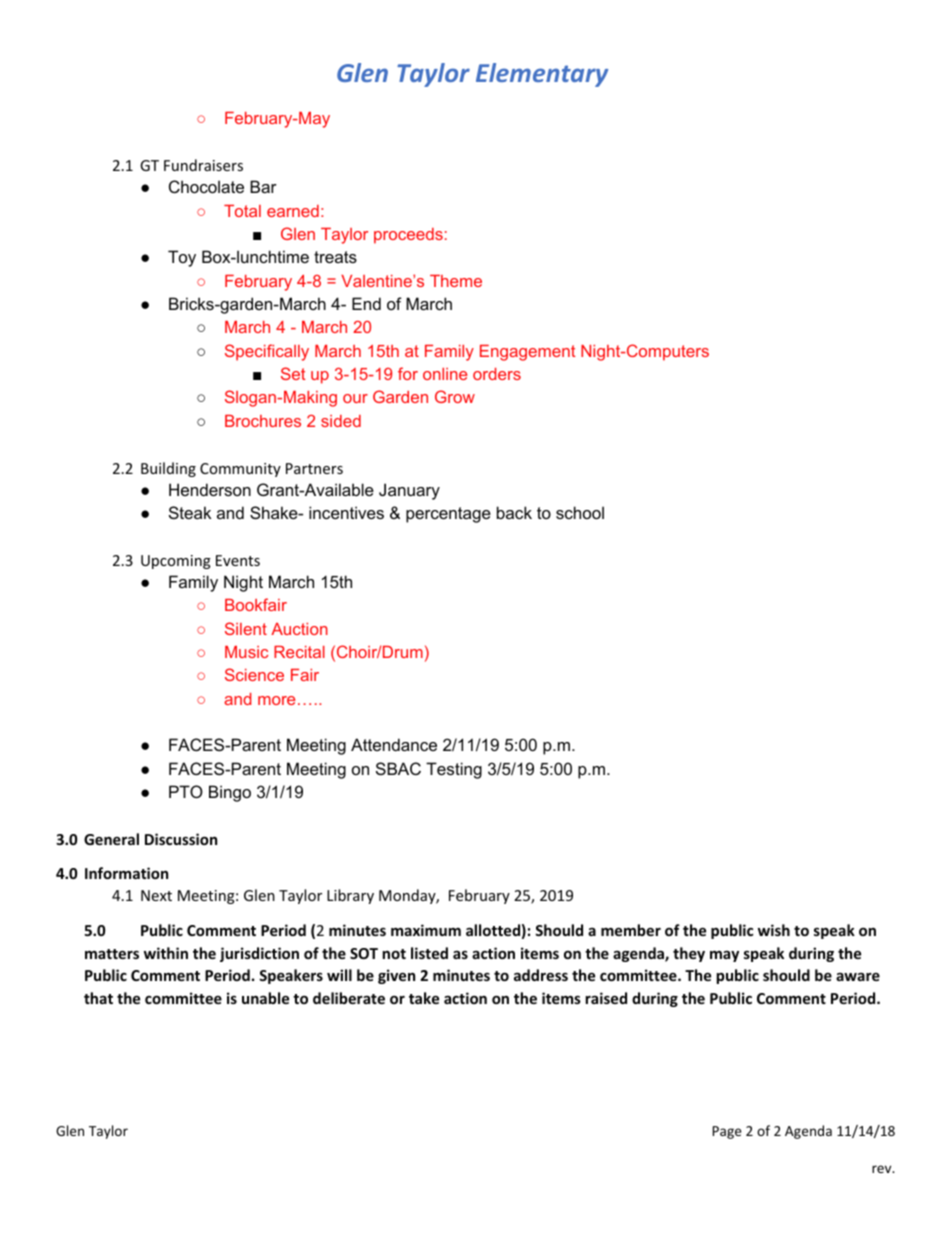  I want to click on unable, so click(265, 998).
